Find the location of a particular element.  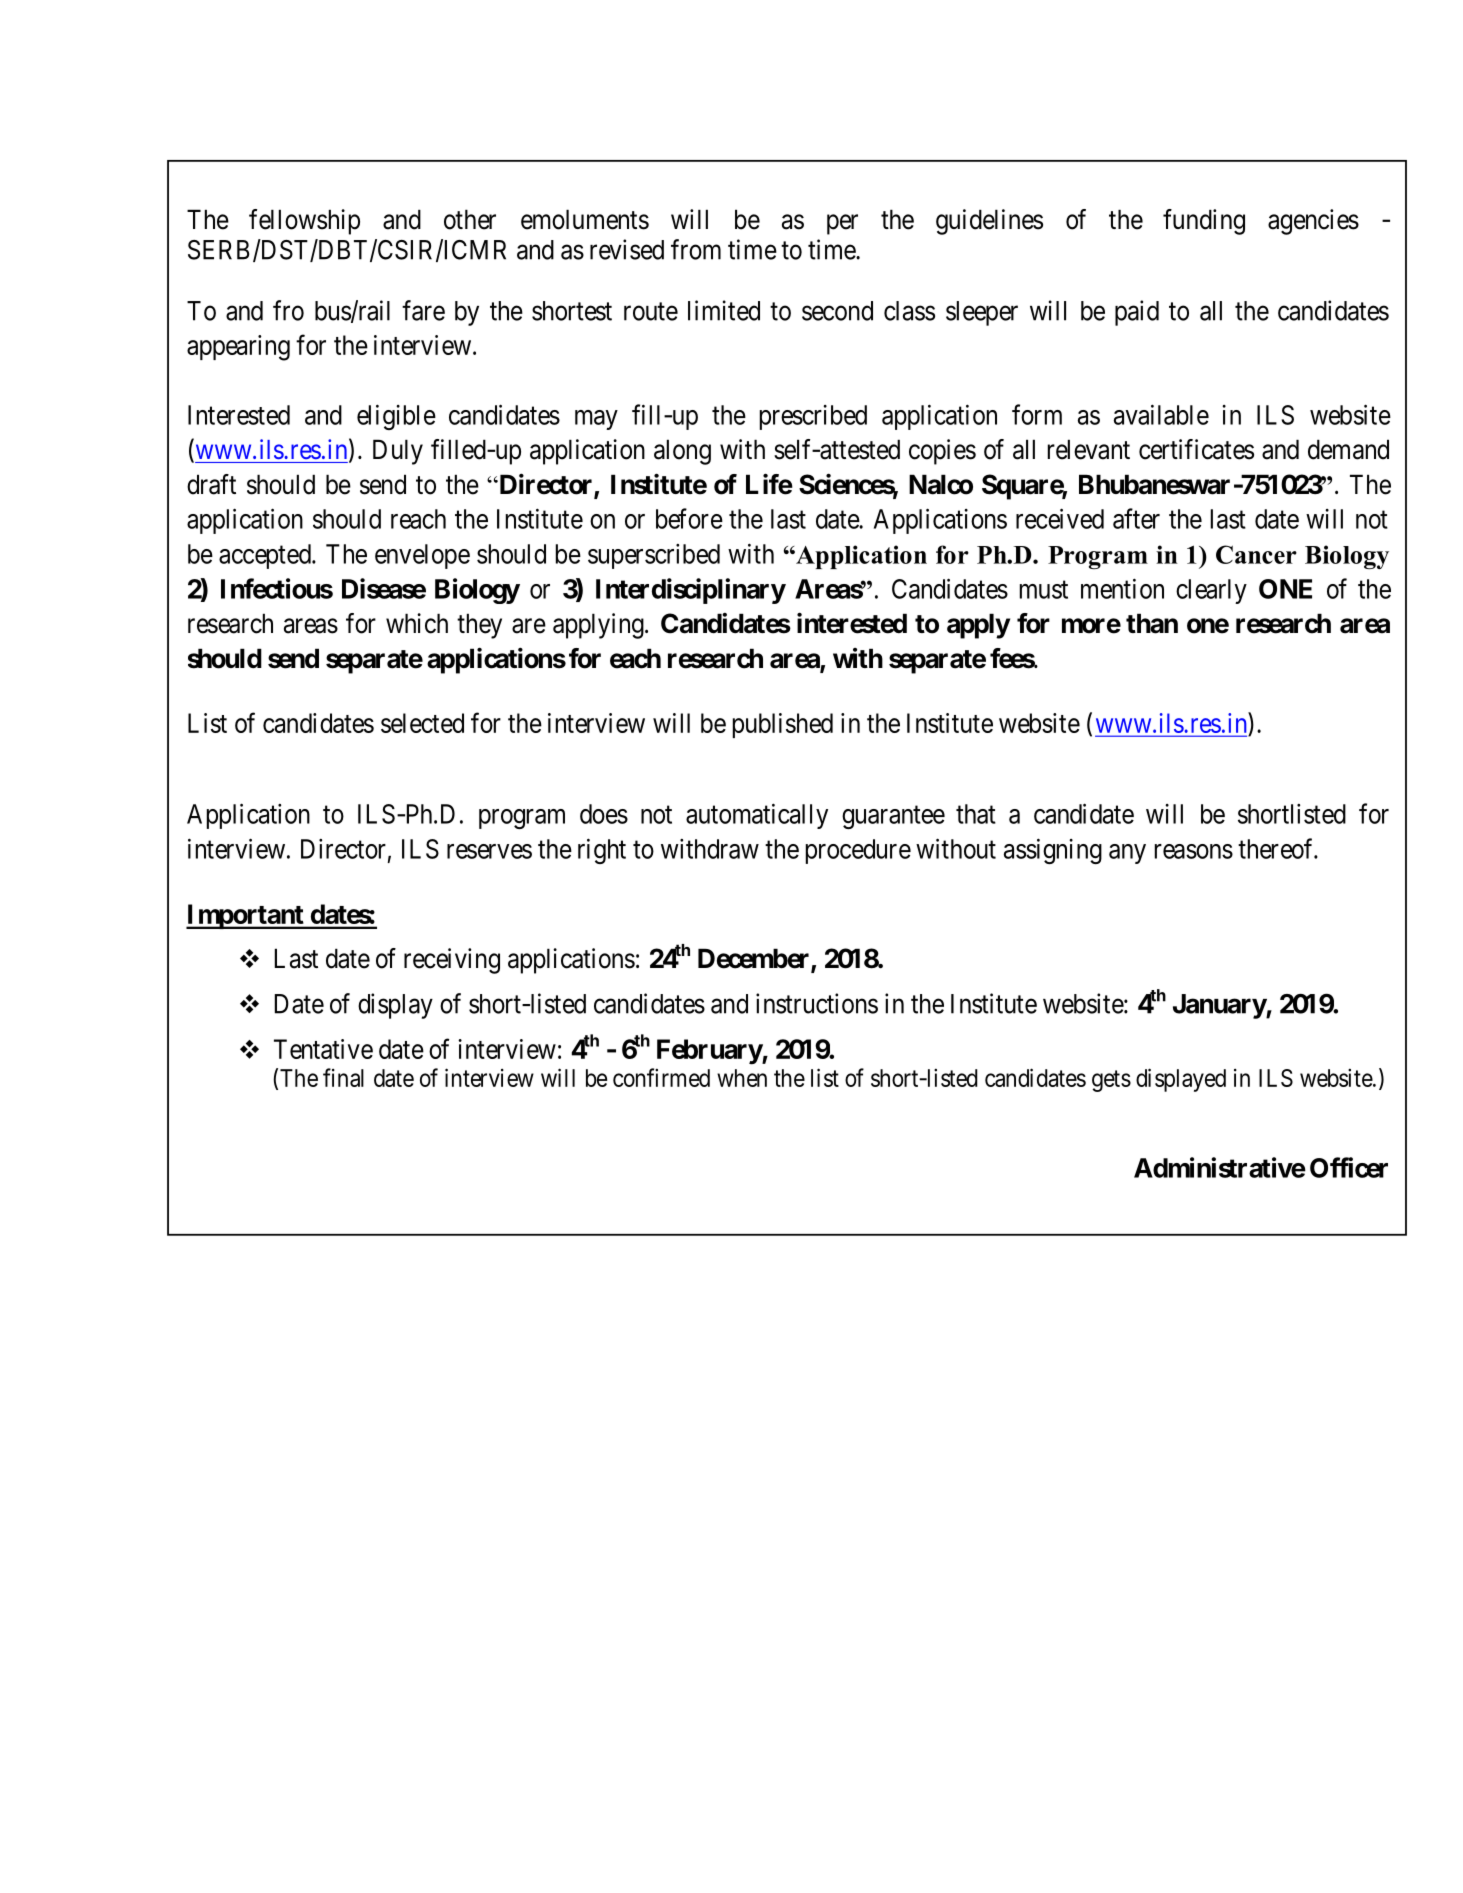

Officer is located at coordinates (1349, 1167).
